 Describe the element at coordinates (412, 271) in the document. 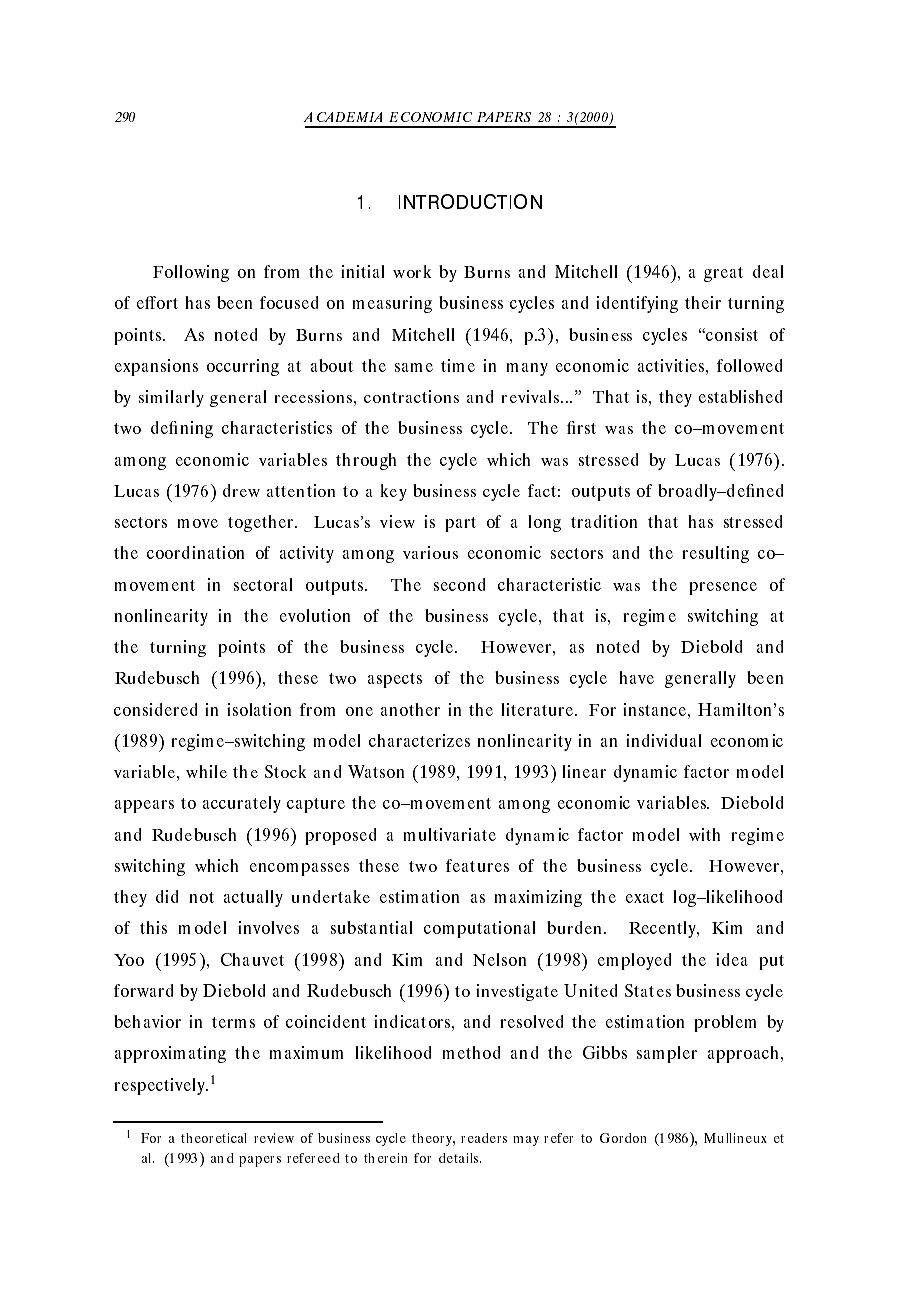

I see `work` at that location.
